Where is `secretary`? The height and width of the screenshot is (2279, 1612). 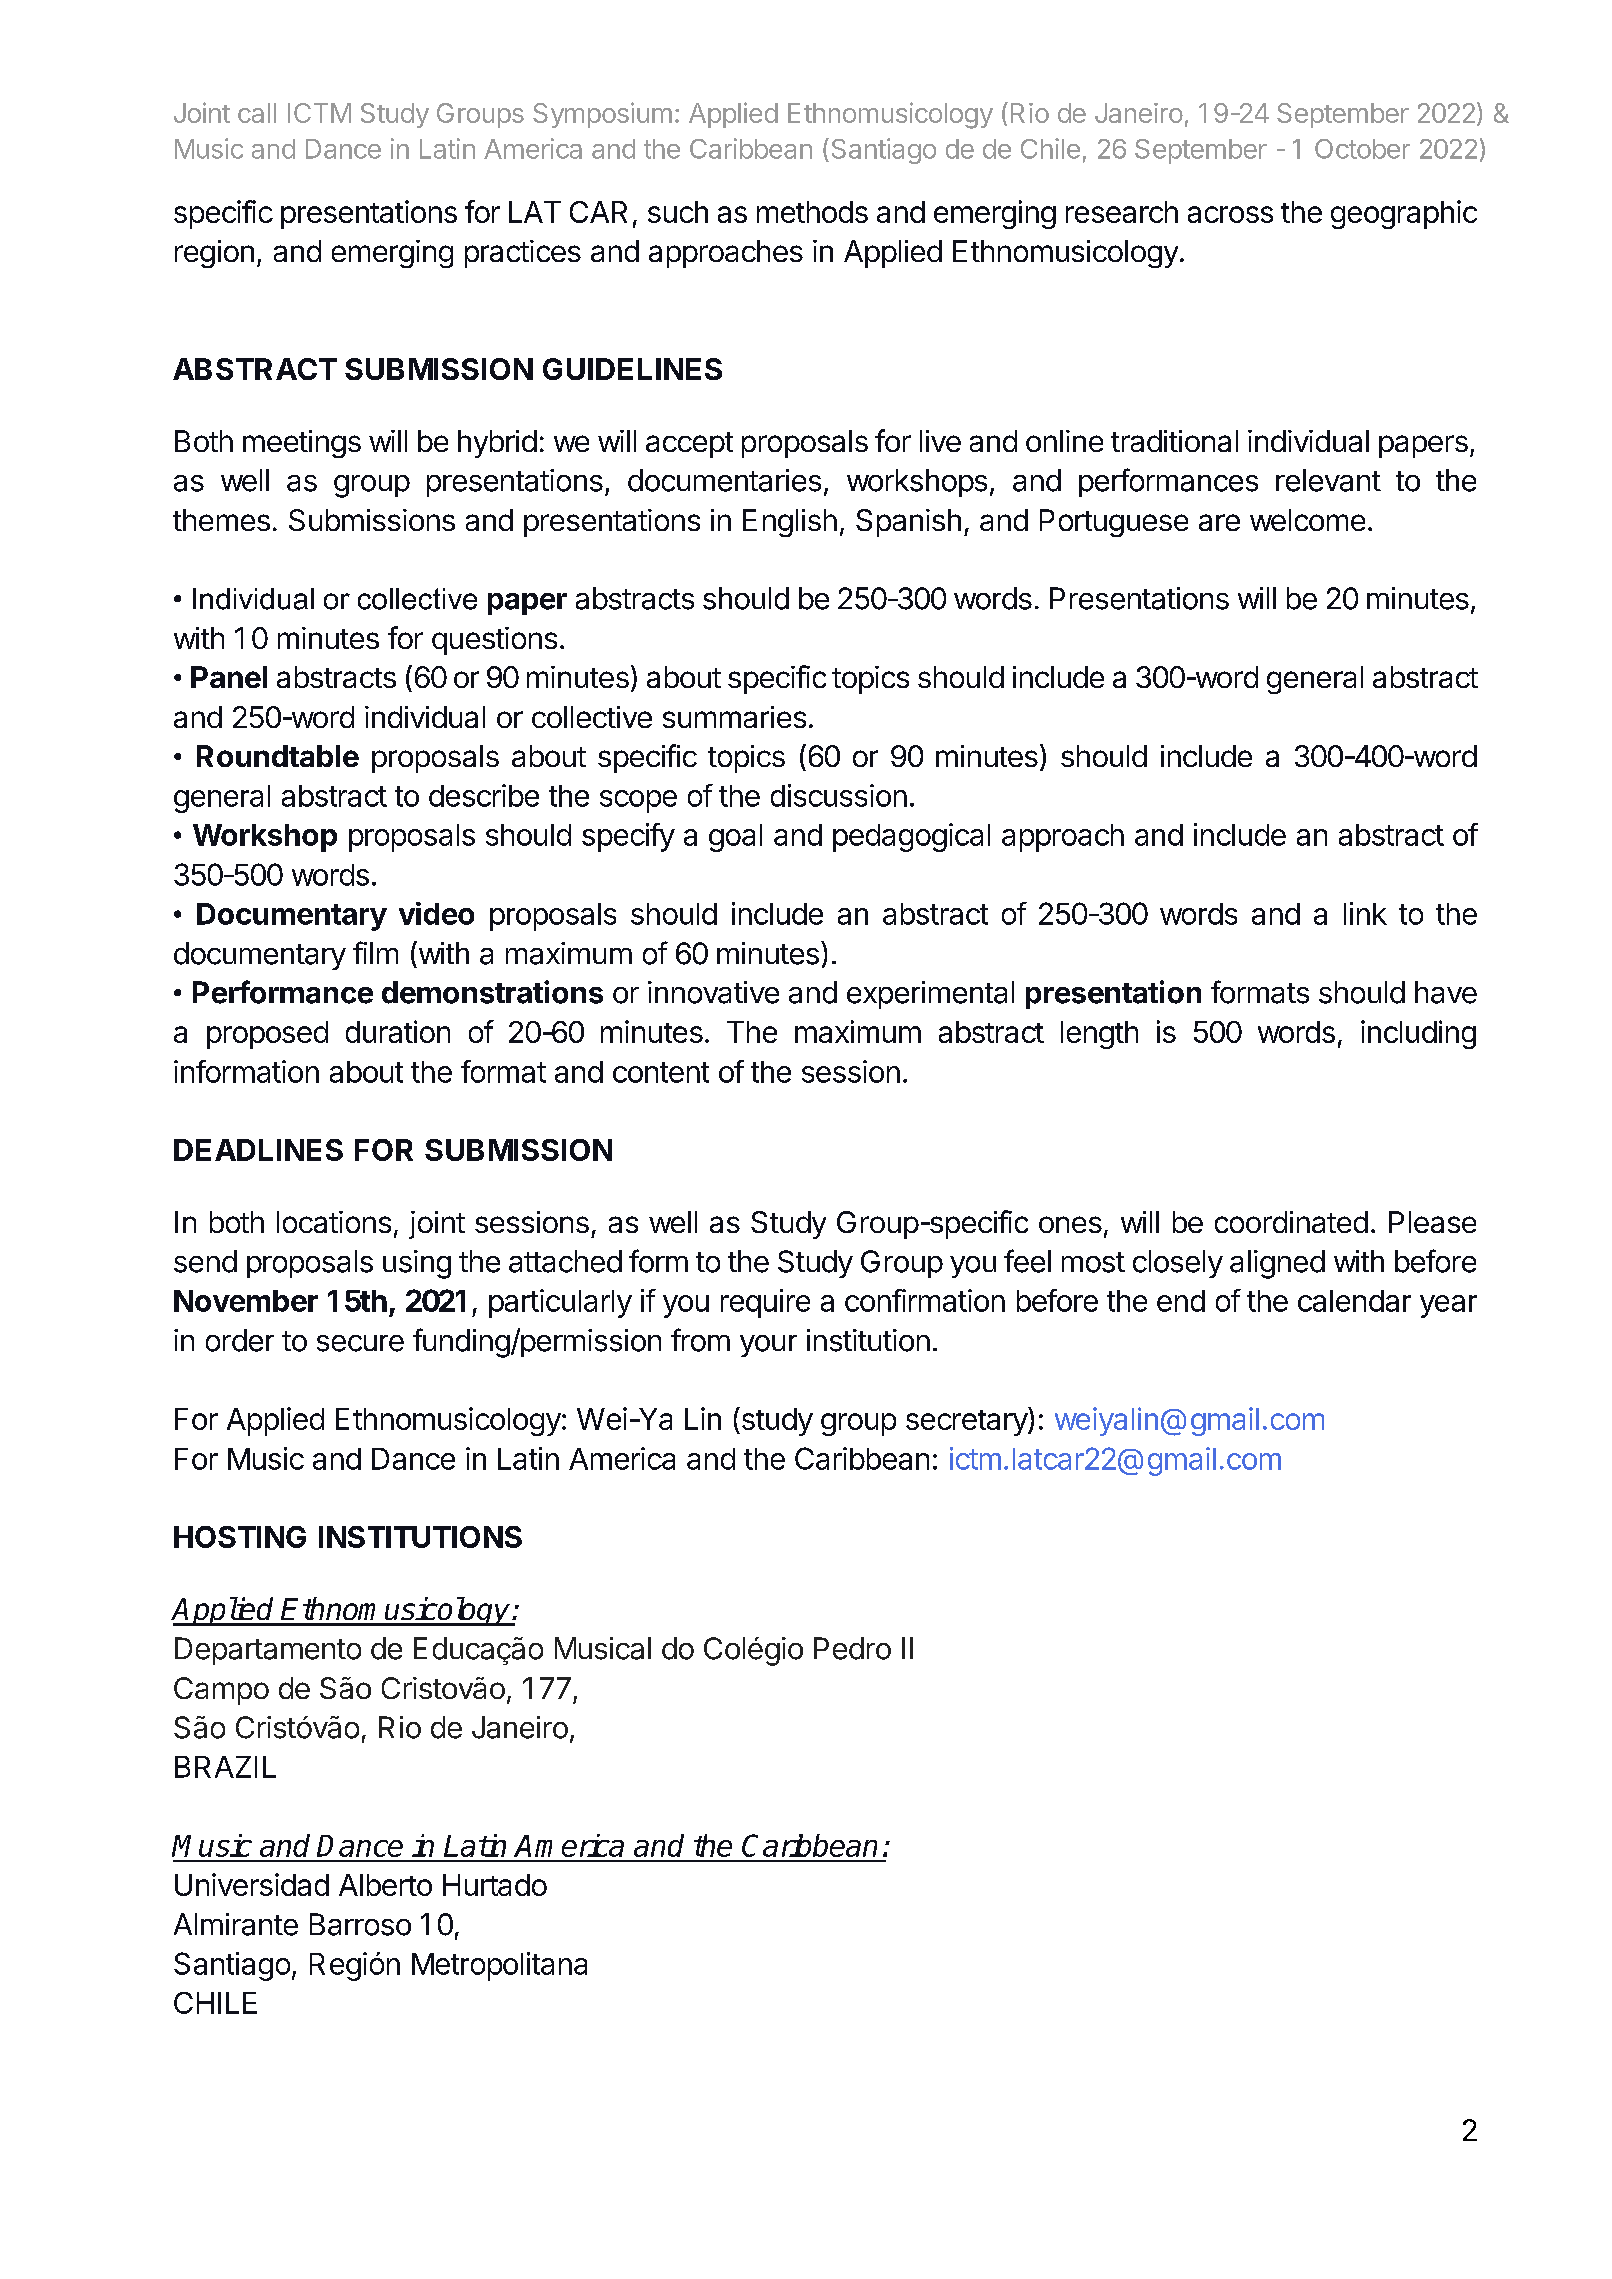
secretary is located at coordinates (967, 1421).
